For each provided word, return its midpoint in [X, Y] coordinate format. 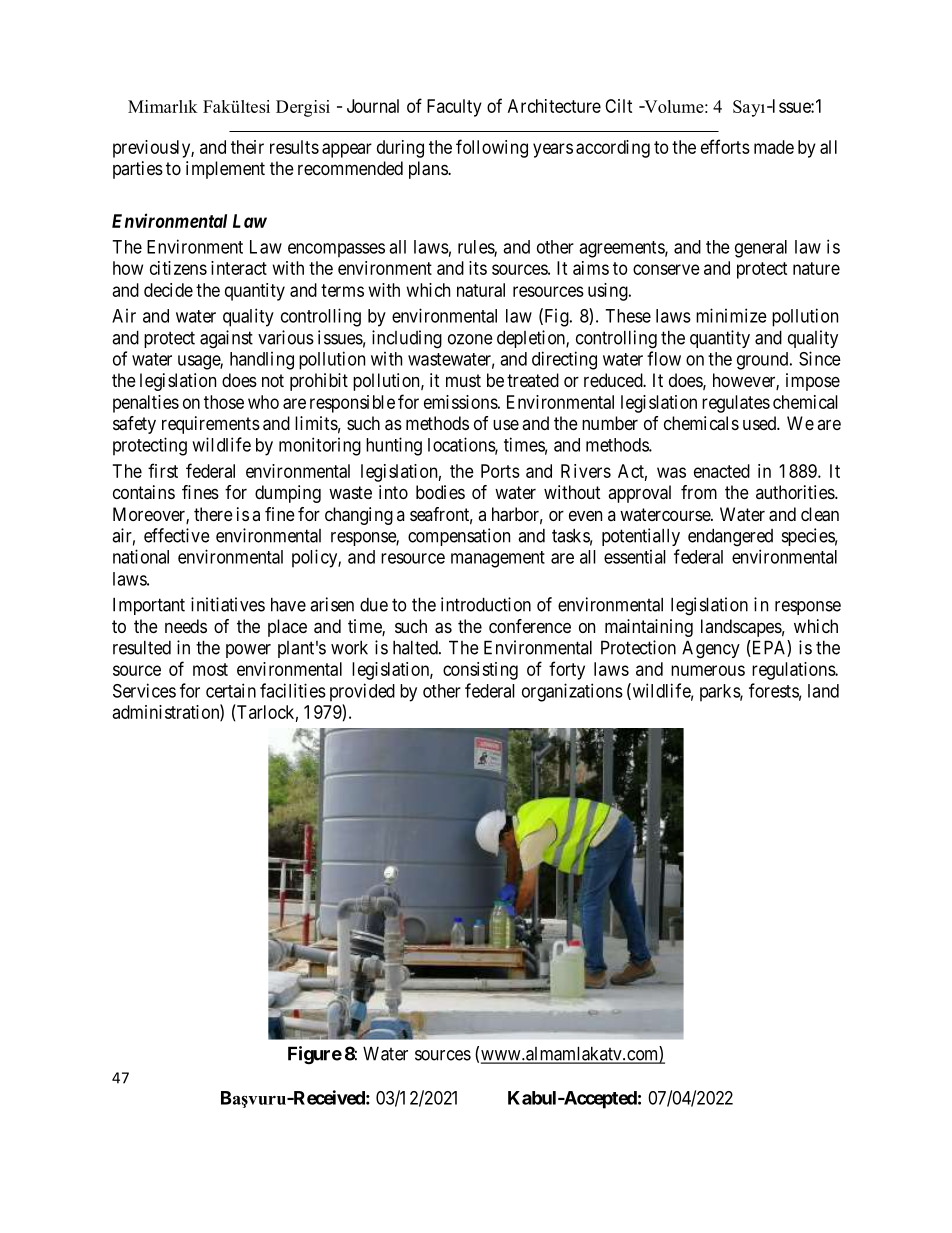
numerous [708, 670]
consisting [480, 671]
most [210, 669]
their [247, 147]
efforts [725, 146]
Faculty [454, 108]
